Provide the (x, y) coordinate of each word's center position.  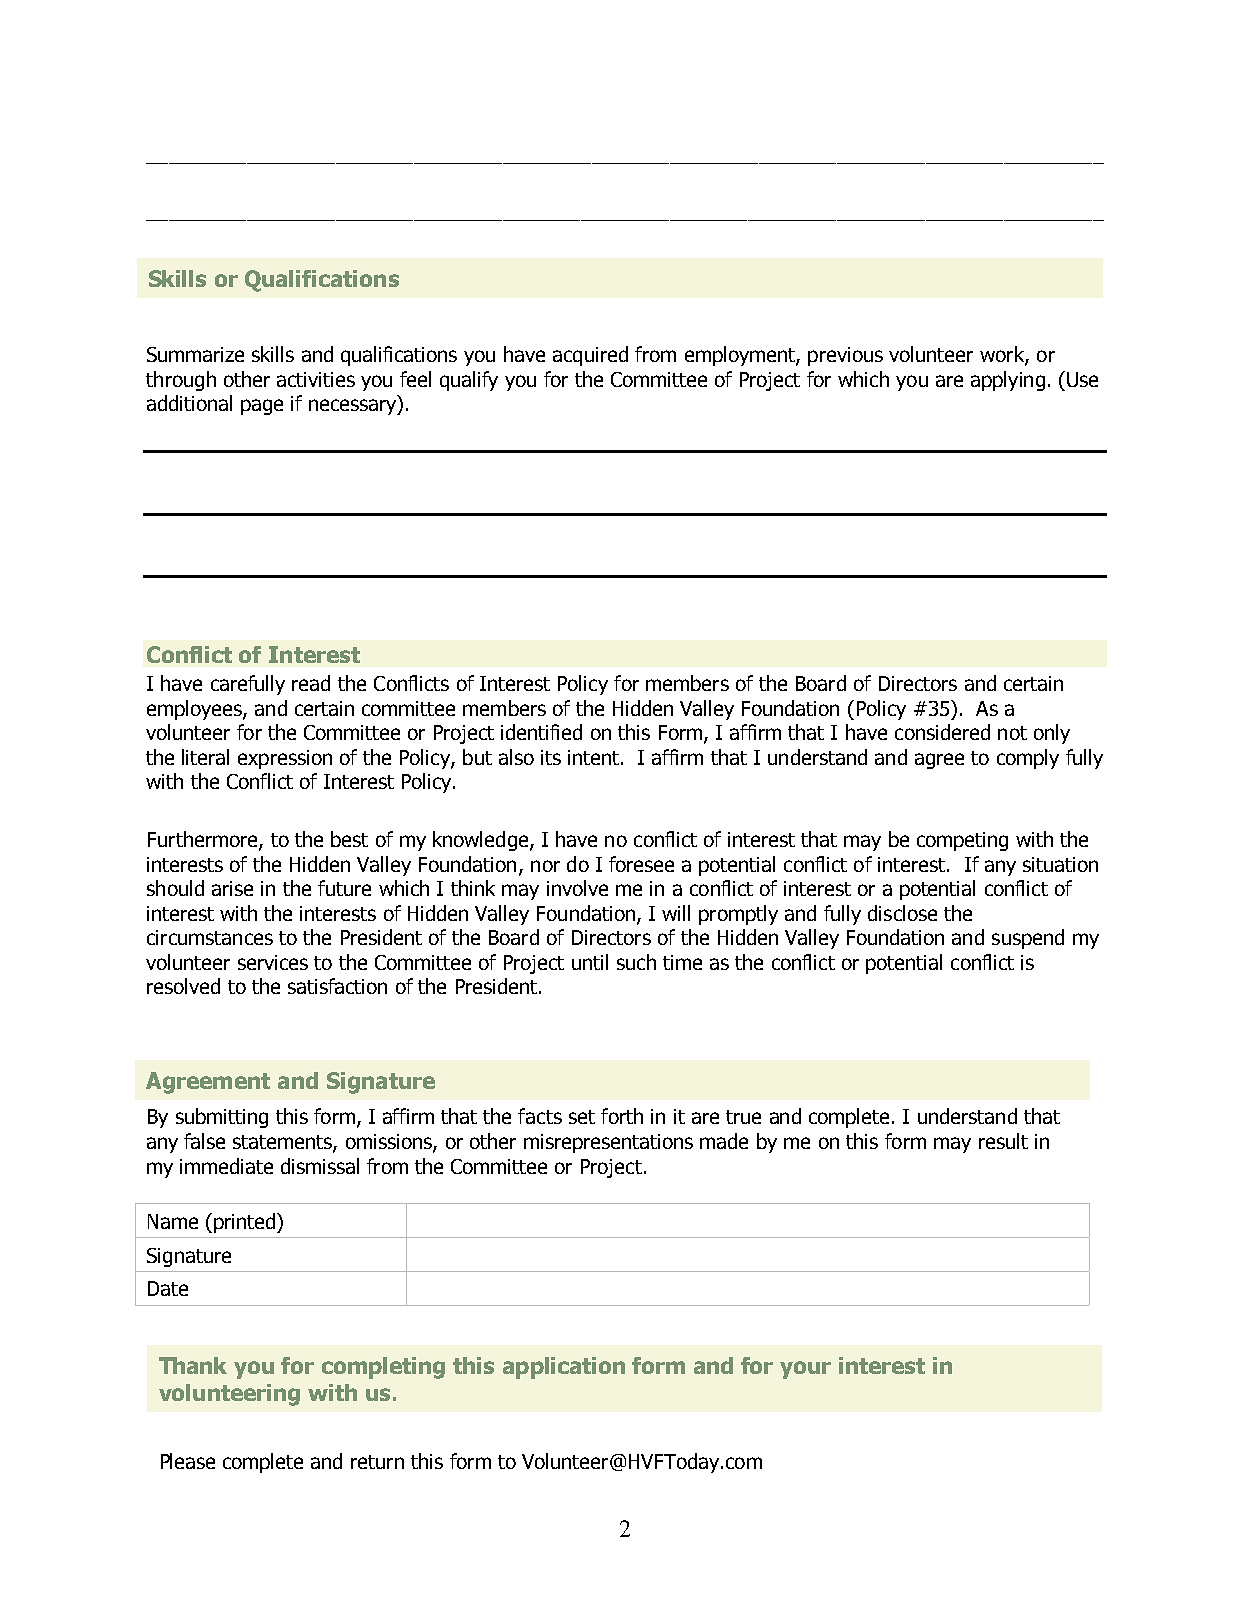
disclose (902, 913)
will (676, 913)
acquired (590, 356)
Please (188, 1461)
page (262, 407)
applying (1008, 381)
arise (232, 888)
